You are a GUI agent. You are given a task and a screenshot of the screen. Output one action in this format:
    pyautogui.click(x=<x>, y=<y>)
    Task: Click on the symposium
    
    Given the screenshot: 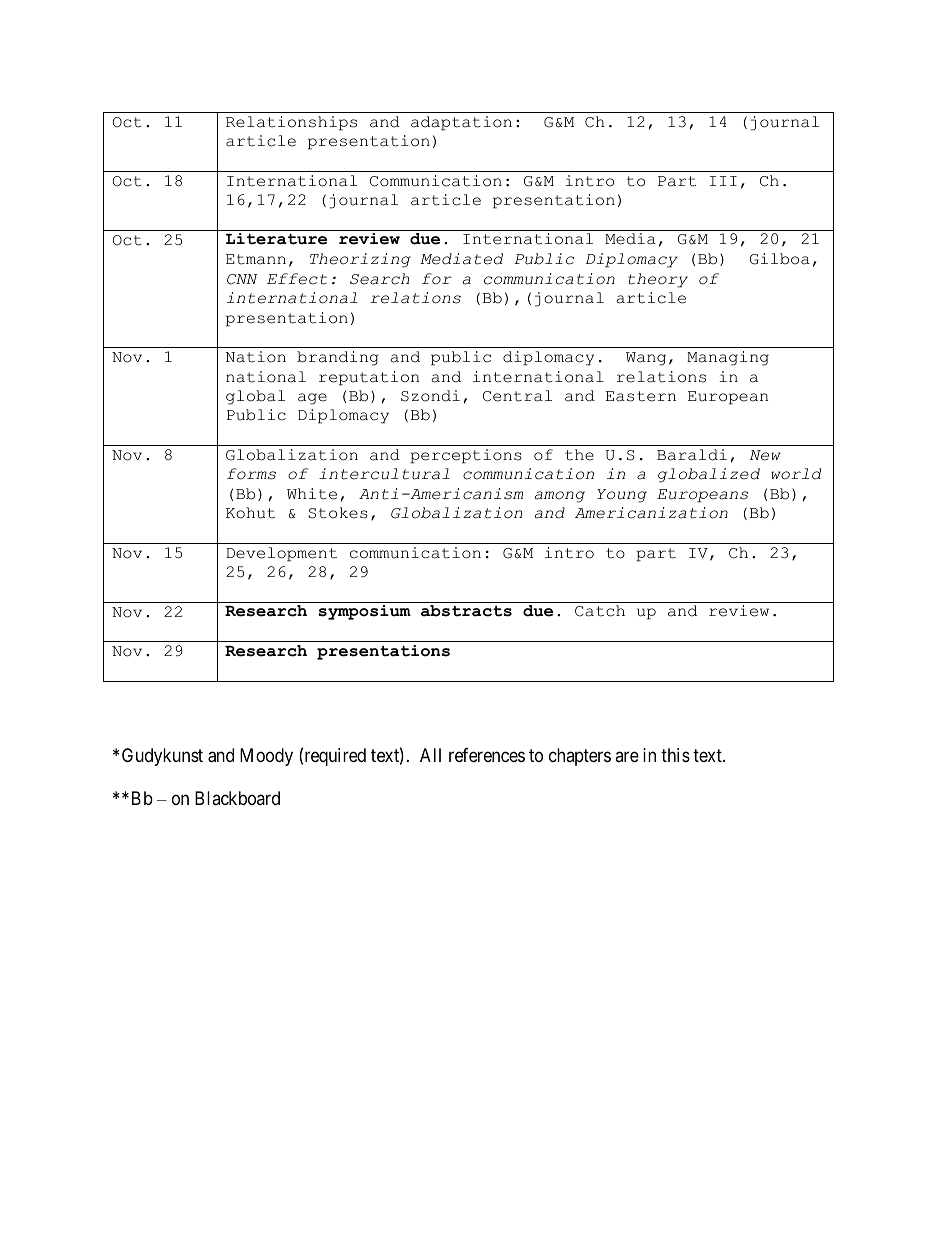 What is the action you would take?
    pyautogui.click(x=364, y=612)
